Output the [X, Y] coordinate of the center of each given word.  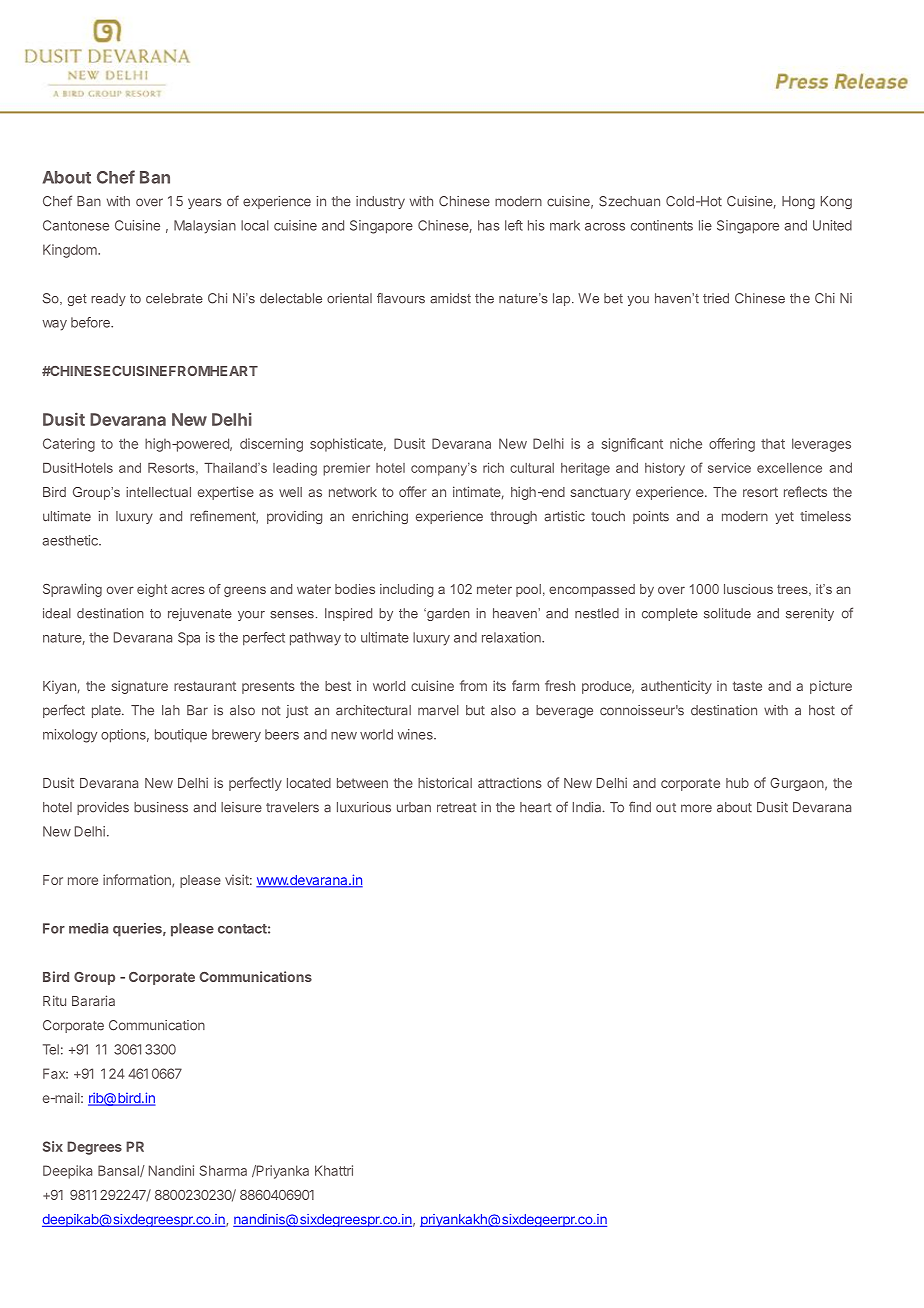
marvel [438, 710]
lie [705, 225]
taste [747, 686]
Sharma [223, 1170]
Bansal [119, 1171]
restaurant [205, 686]
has [489, 225]
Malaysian [205, 227]
